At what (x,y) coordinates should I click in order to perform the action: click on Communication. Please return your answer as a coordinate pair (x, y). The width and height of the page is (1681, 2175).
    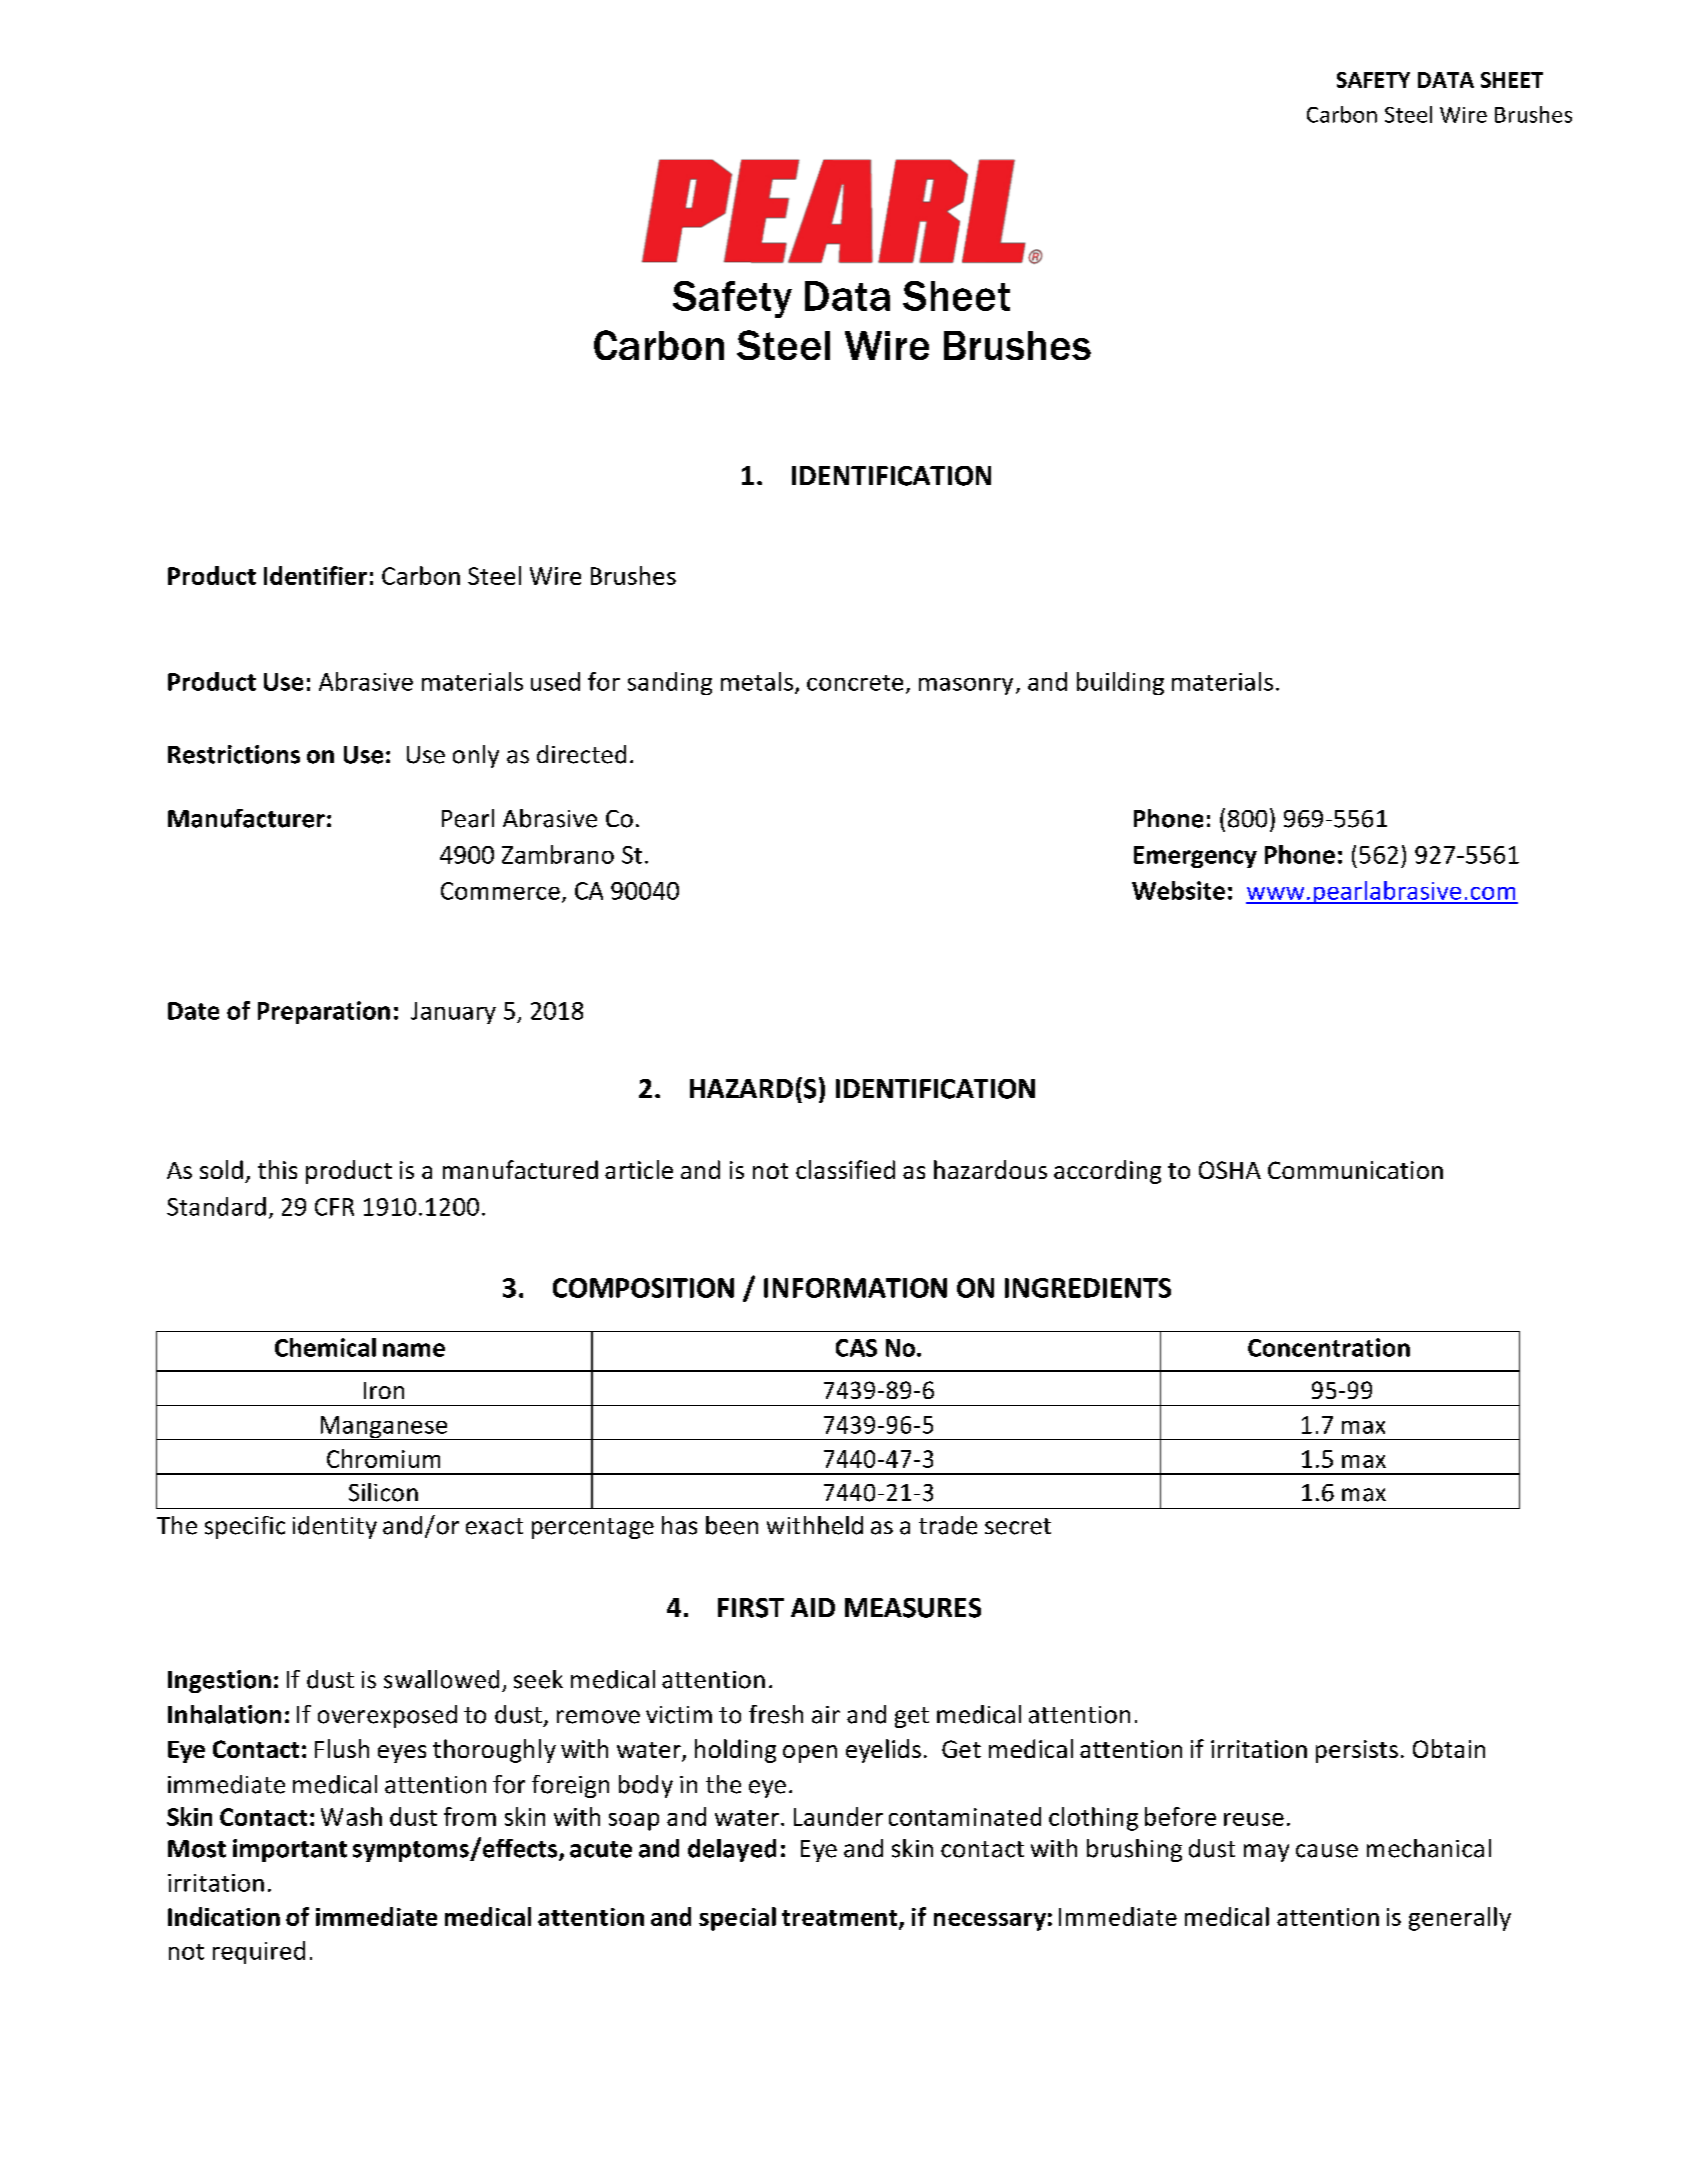
    Looking at the image, I should click on (1355, 1170).
